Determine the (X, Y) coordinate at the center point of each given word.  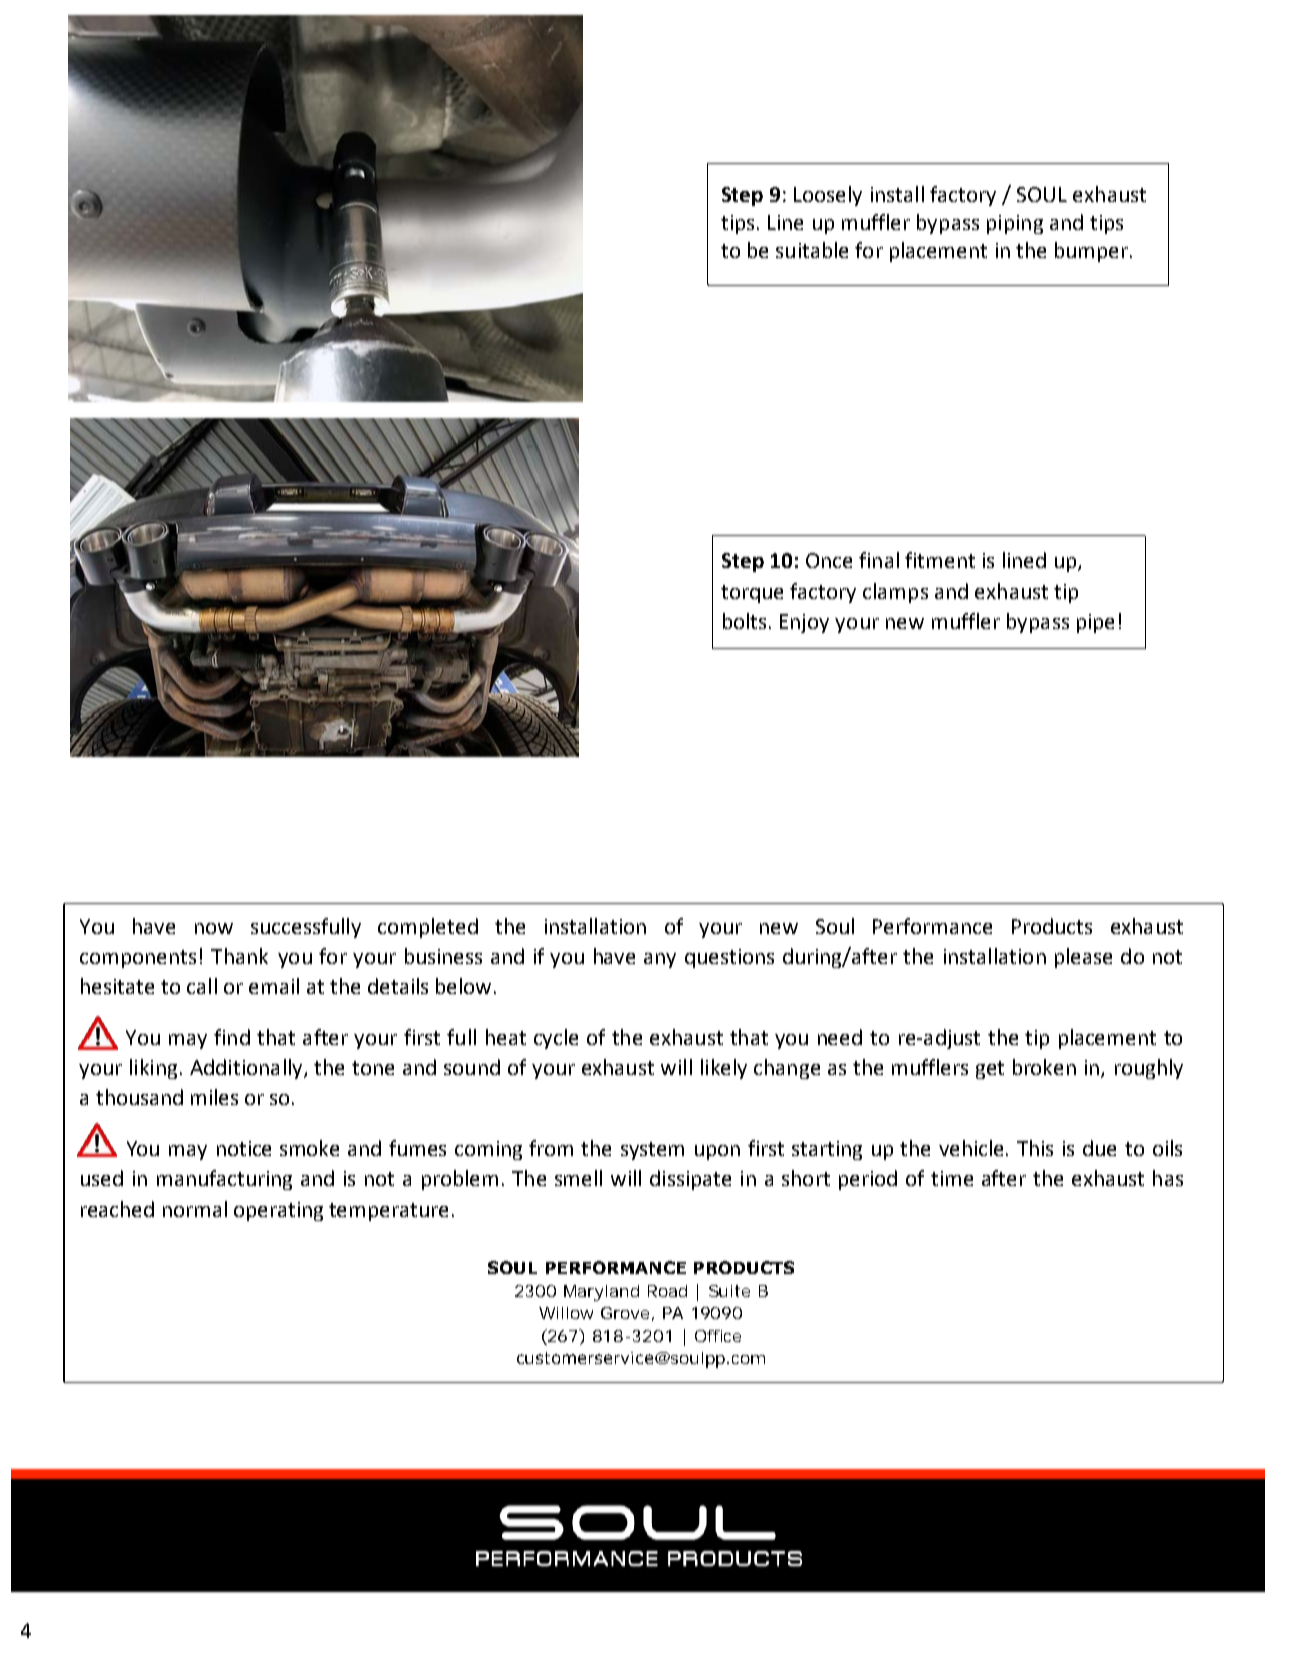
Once (829, 560)
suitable (812, 250)
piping (1015, 224)
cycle (556, 1039)
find (232, 1037)
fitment (940, 560)
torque (752, 594)
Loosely (828, 196)
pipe (1095, 623)
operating (278, 1211)
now (214, 928)
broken (1044, 1067)
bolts (744, 621)
